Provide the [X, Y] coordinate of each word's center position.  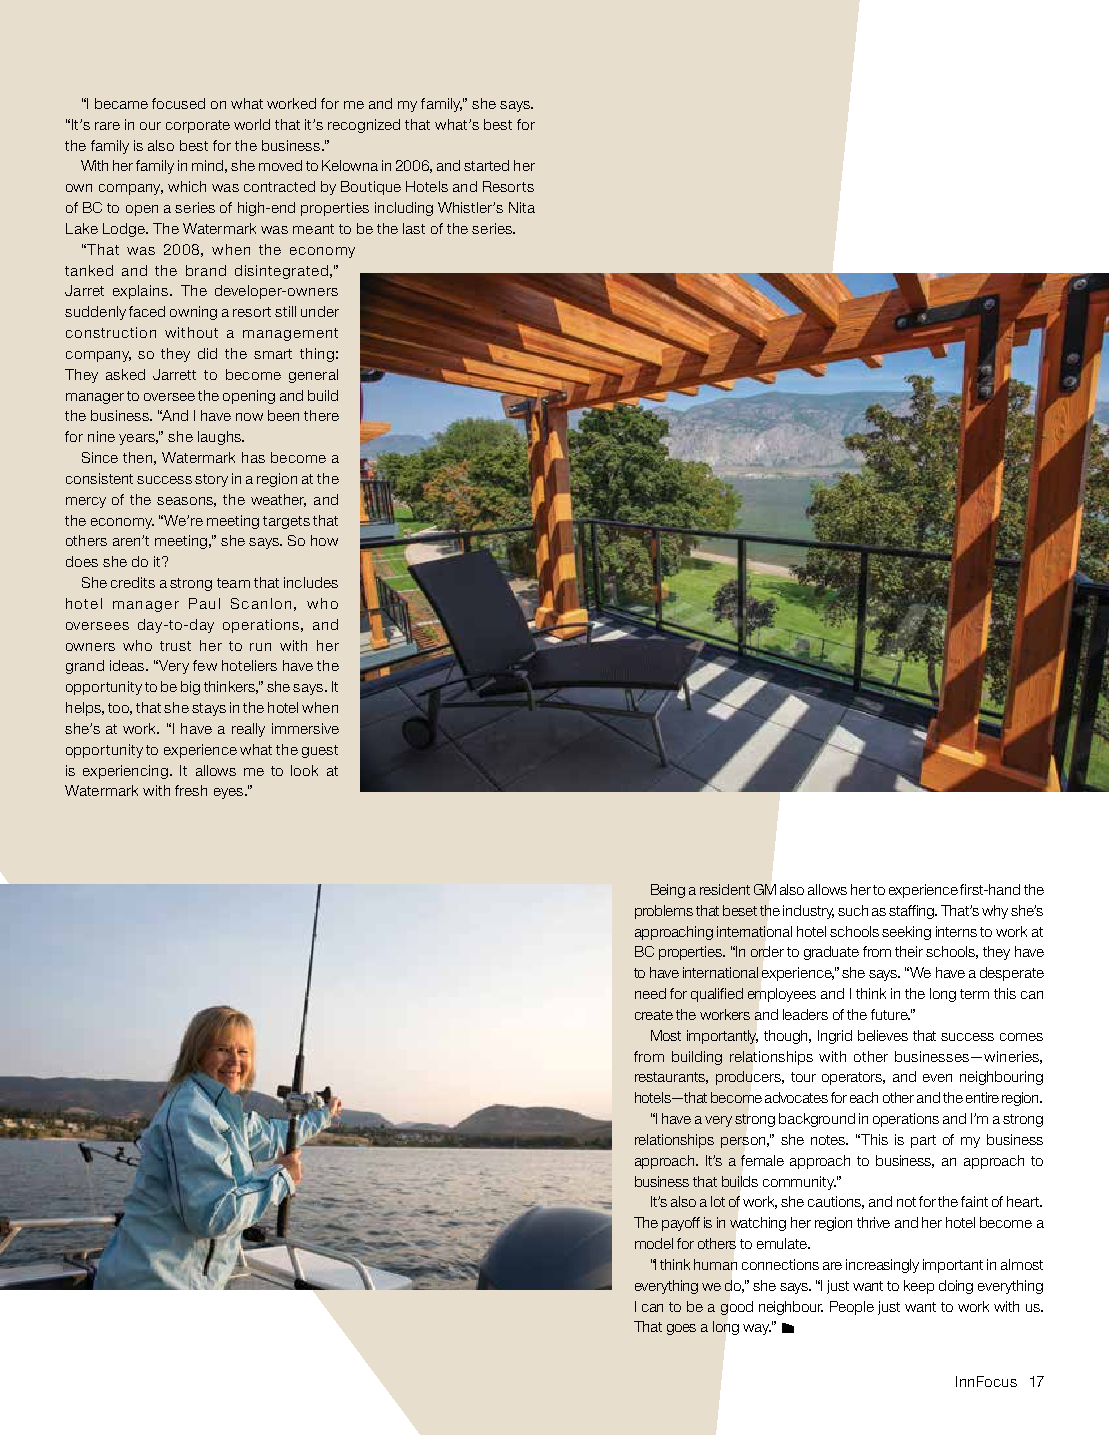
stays [209, 709]
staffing [913, 912]
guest [320, 751]
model [654, 1243]
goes [681, 1329]
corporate [198, 126]
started [486, 165]
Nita [522, 207]
